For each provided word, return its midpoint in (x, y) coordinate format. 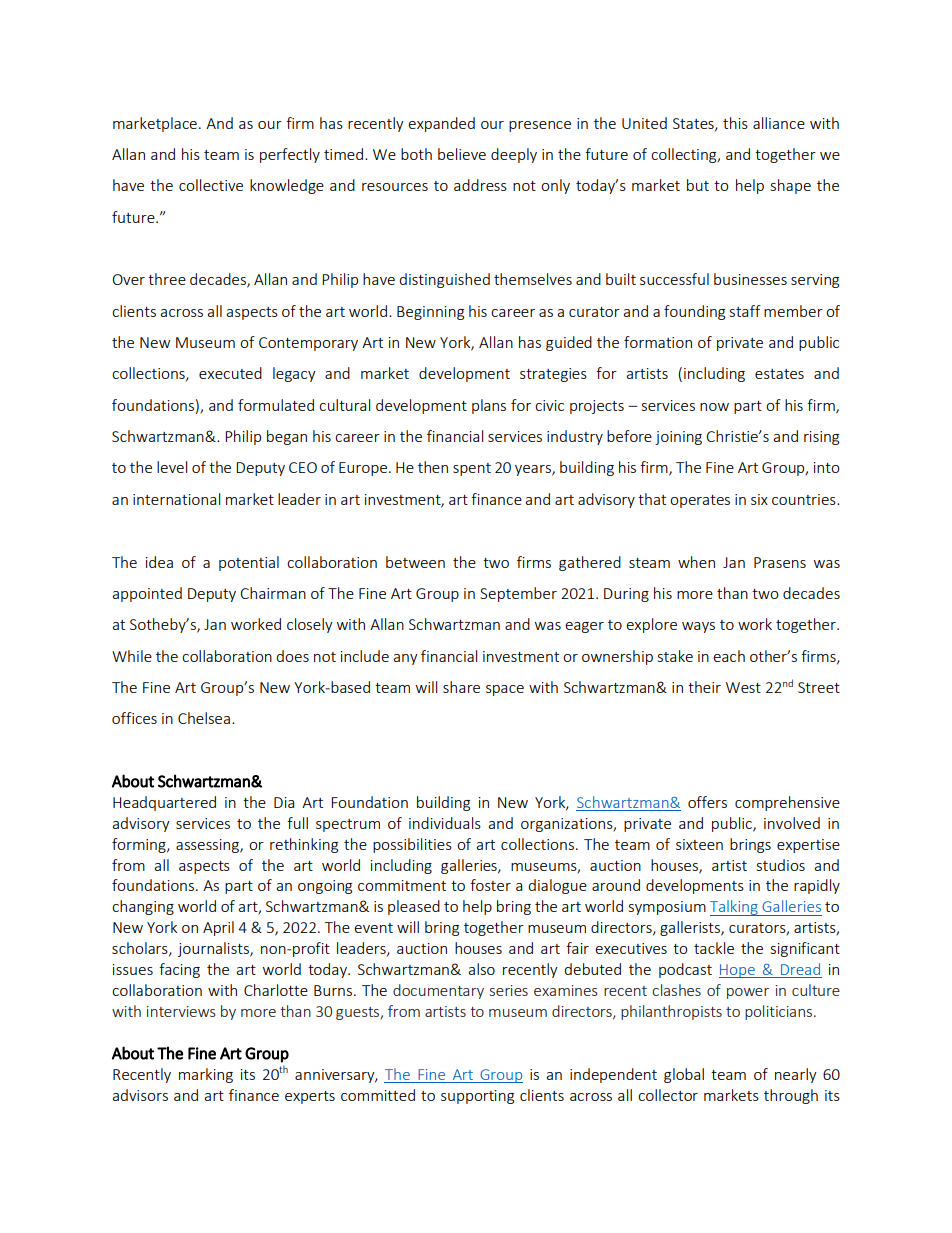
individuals (445, 823)
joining (678, 438)
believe (462, 154)
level (172, 467)
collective (211, 185)
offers (707, 802)
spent (472, 469)
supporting (477, 1097)
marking (206, 1075)
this (735, 123)
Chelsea (204, 718)
